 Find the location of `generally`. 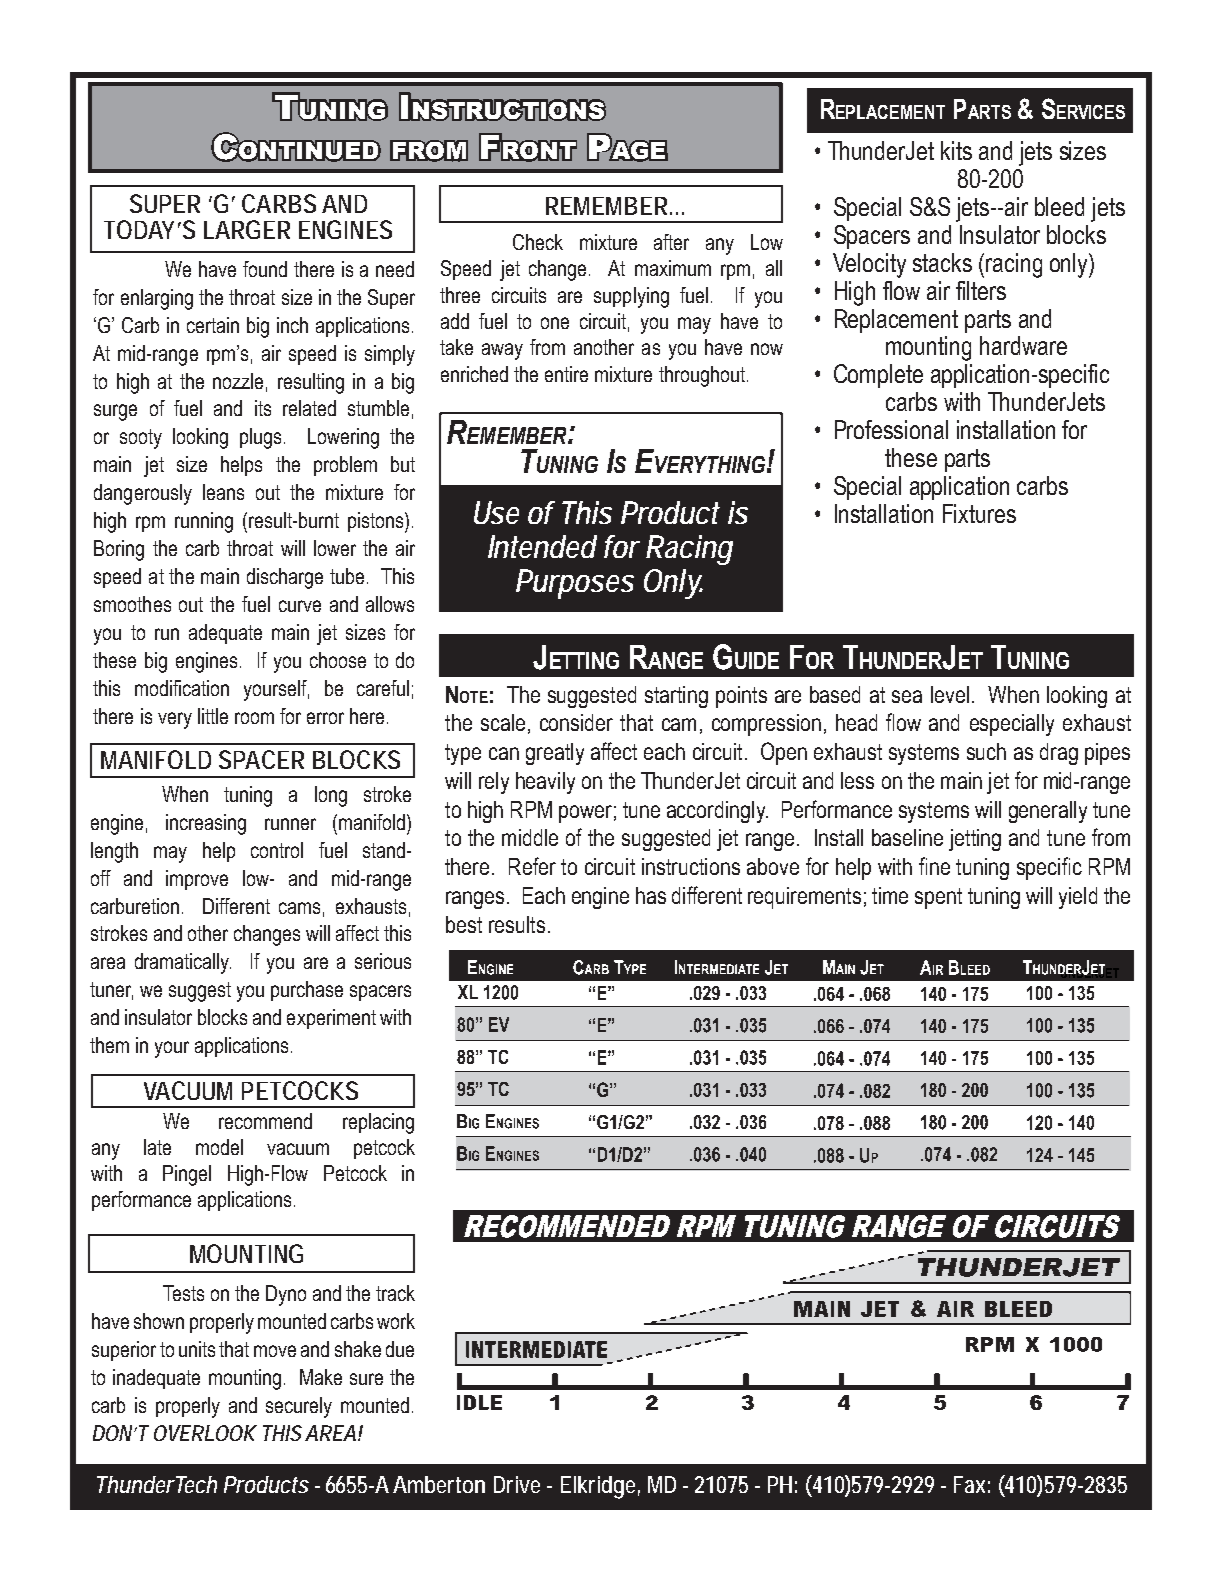

generally is located at coordinates (1048, 812).
